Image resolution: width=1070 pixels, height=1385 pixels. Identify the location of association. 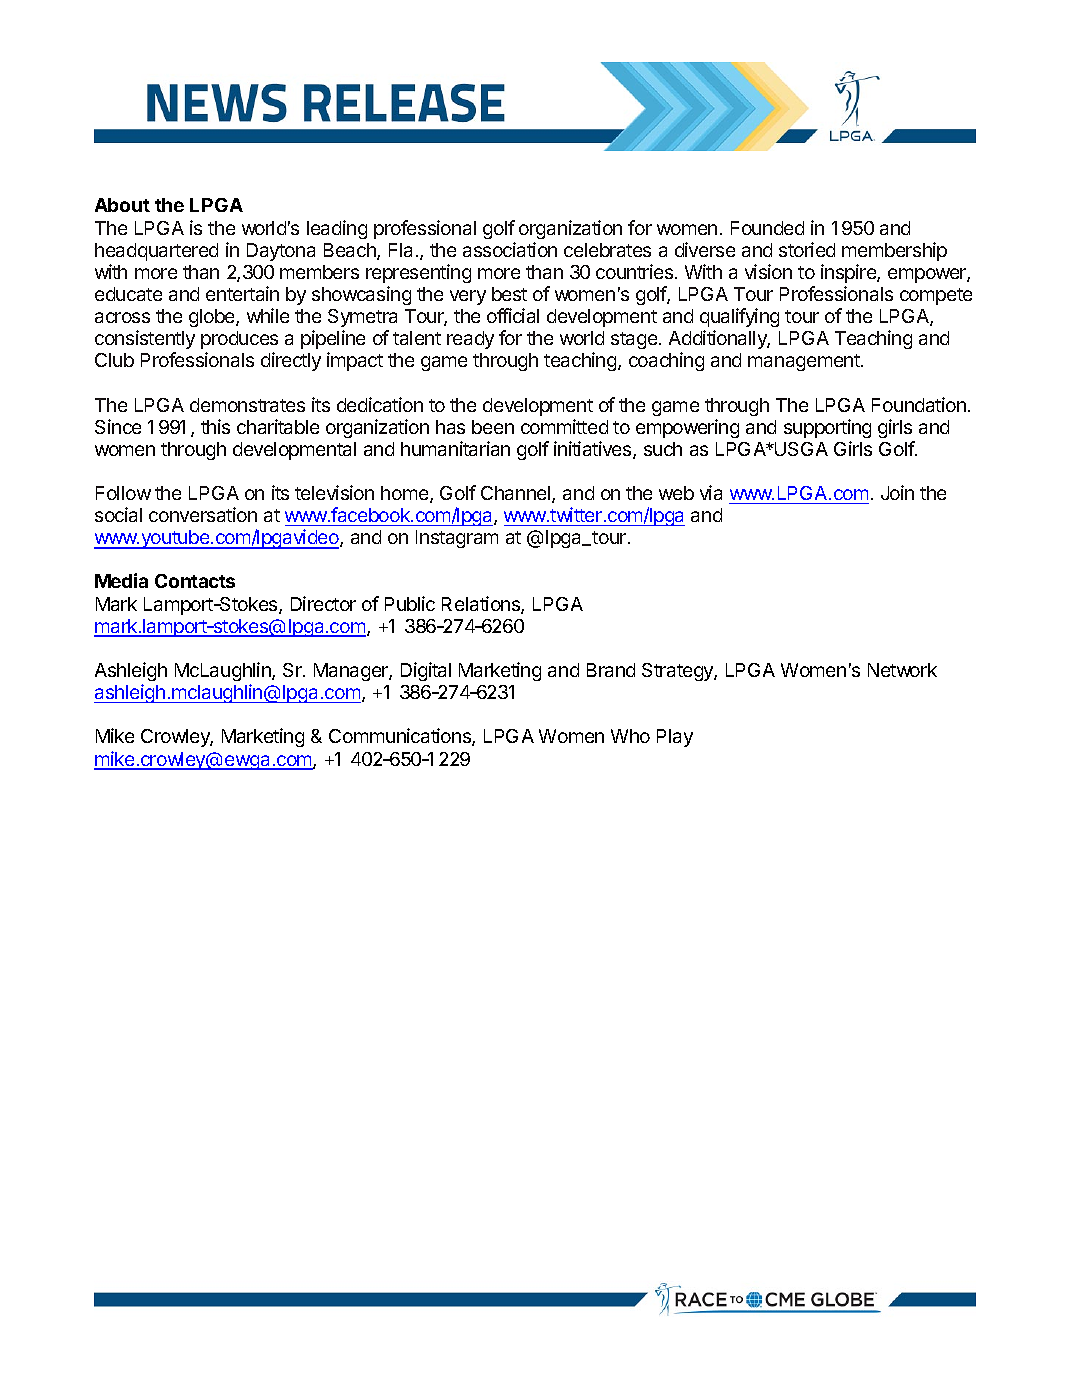
(510, 249).
